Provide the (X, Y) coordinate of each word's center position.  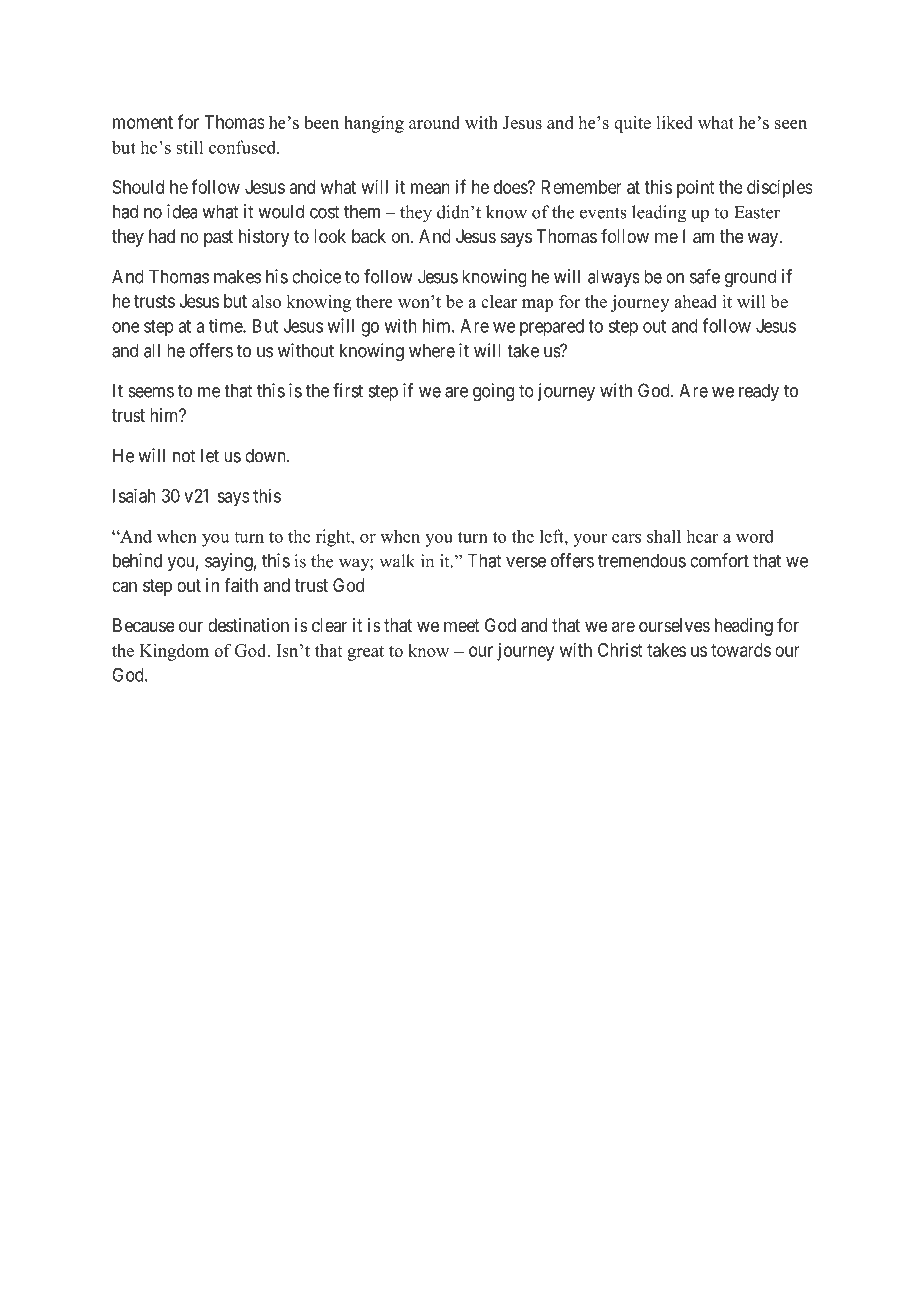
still (189, 147)
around (434, 122)
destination (248, 625)
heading (744, 627)
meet (462, 625)
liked (674, 122)
